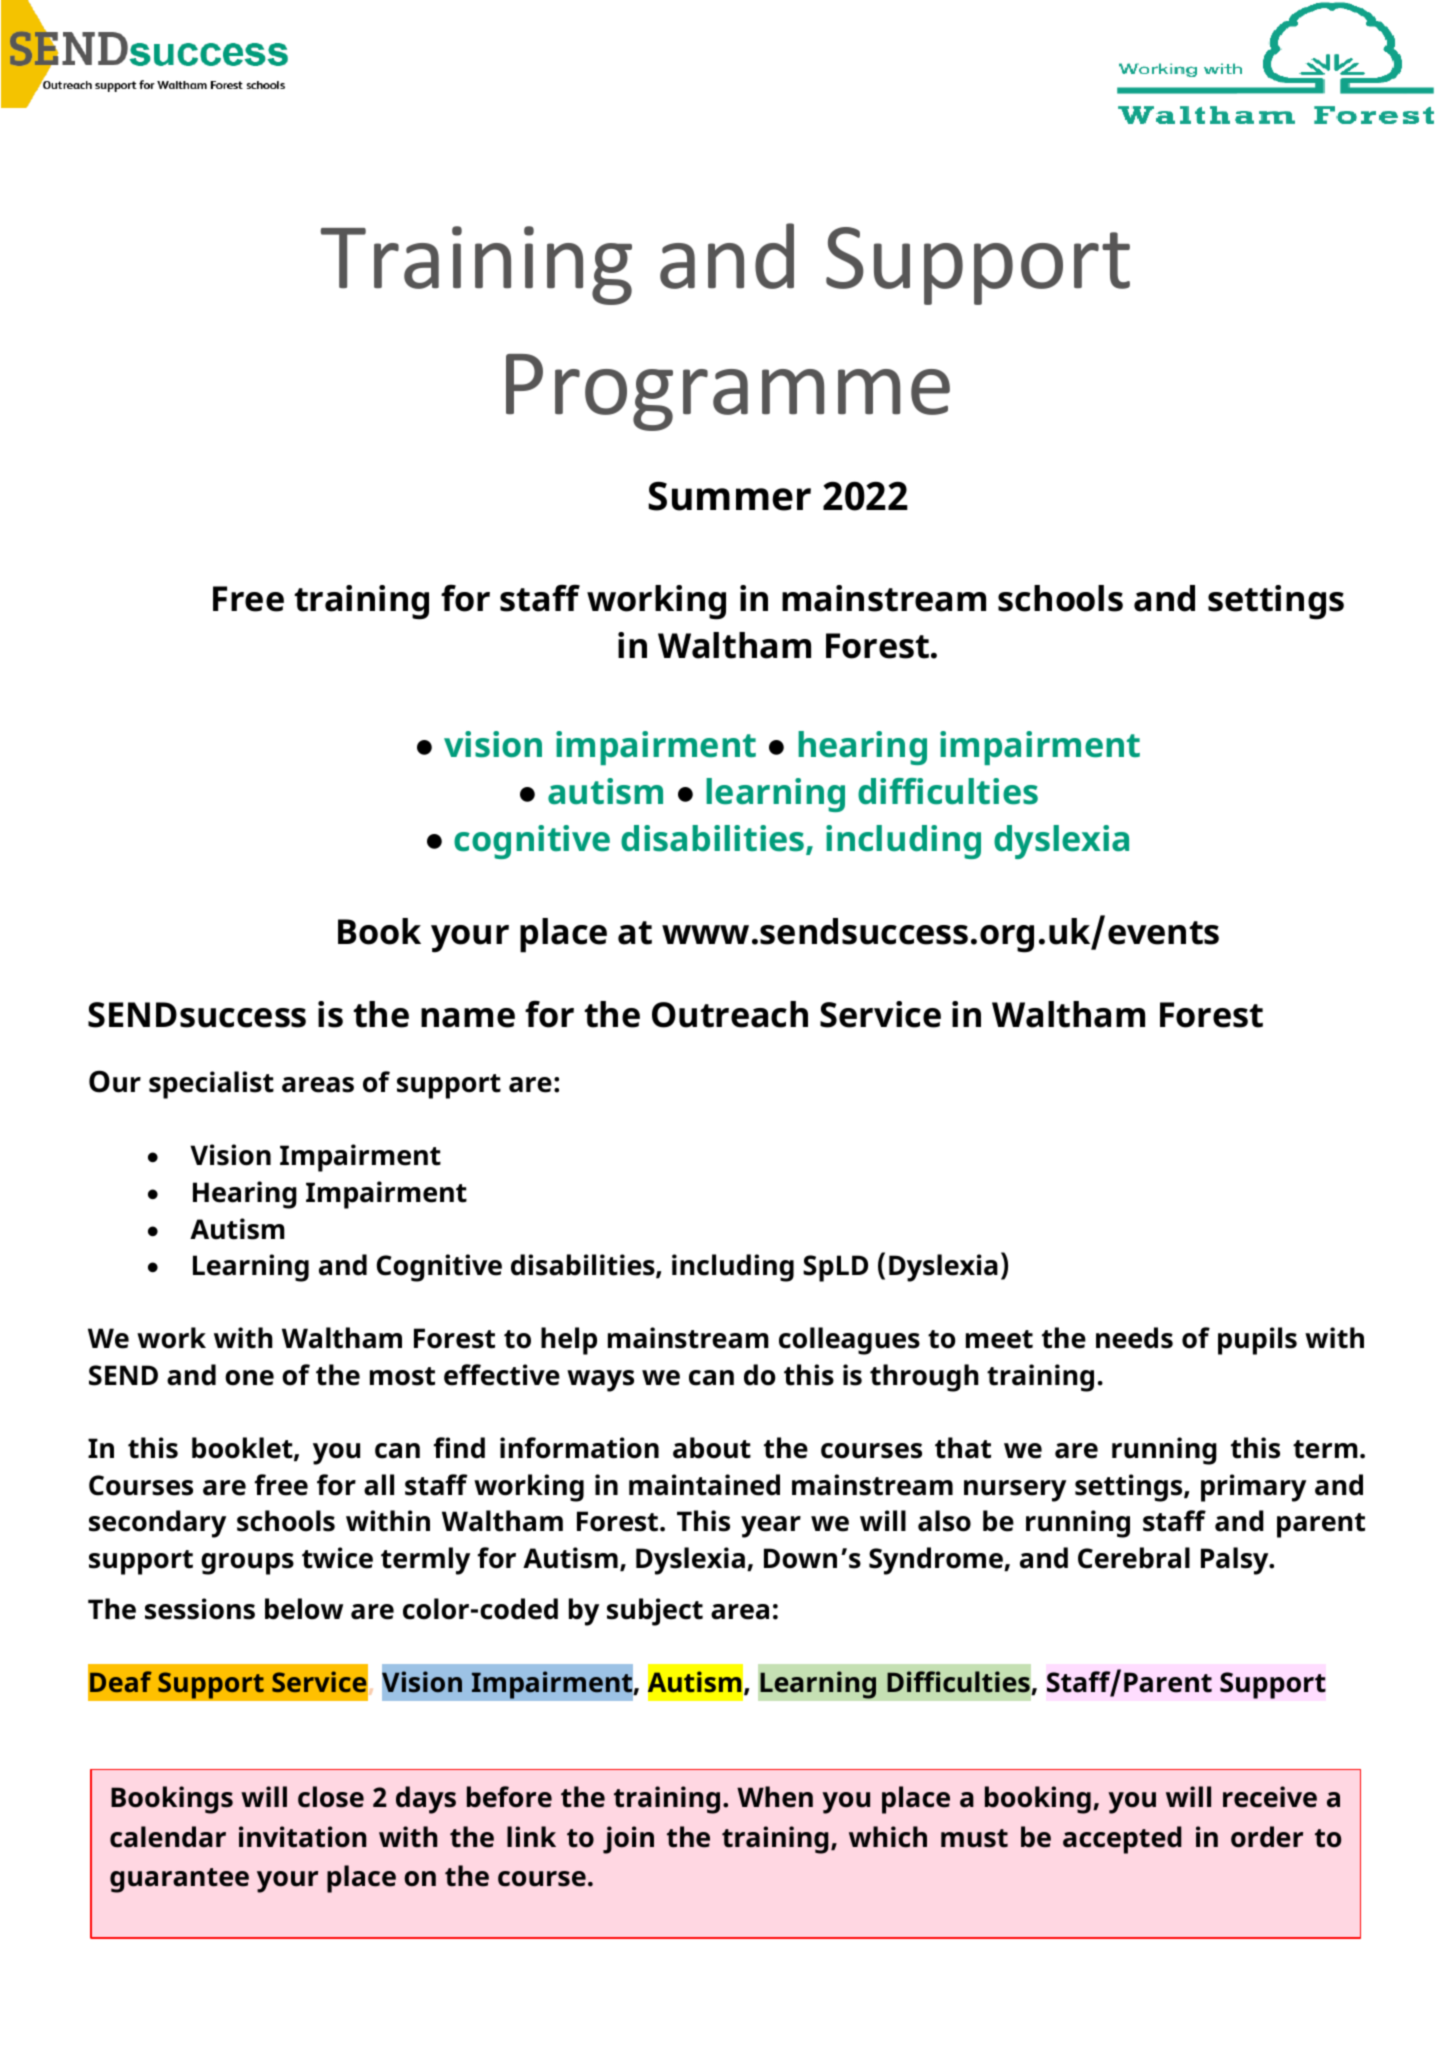 This document has height=2056, width=1454. Describe the element at coordinates (302, 1837) in the document. I see `invitation` at that location.
